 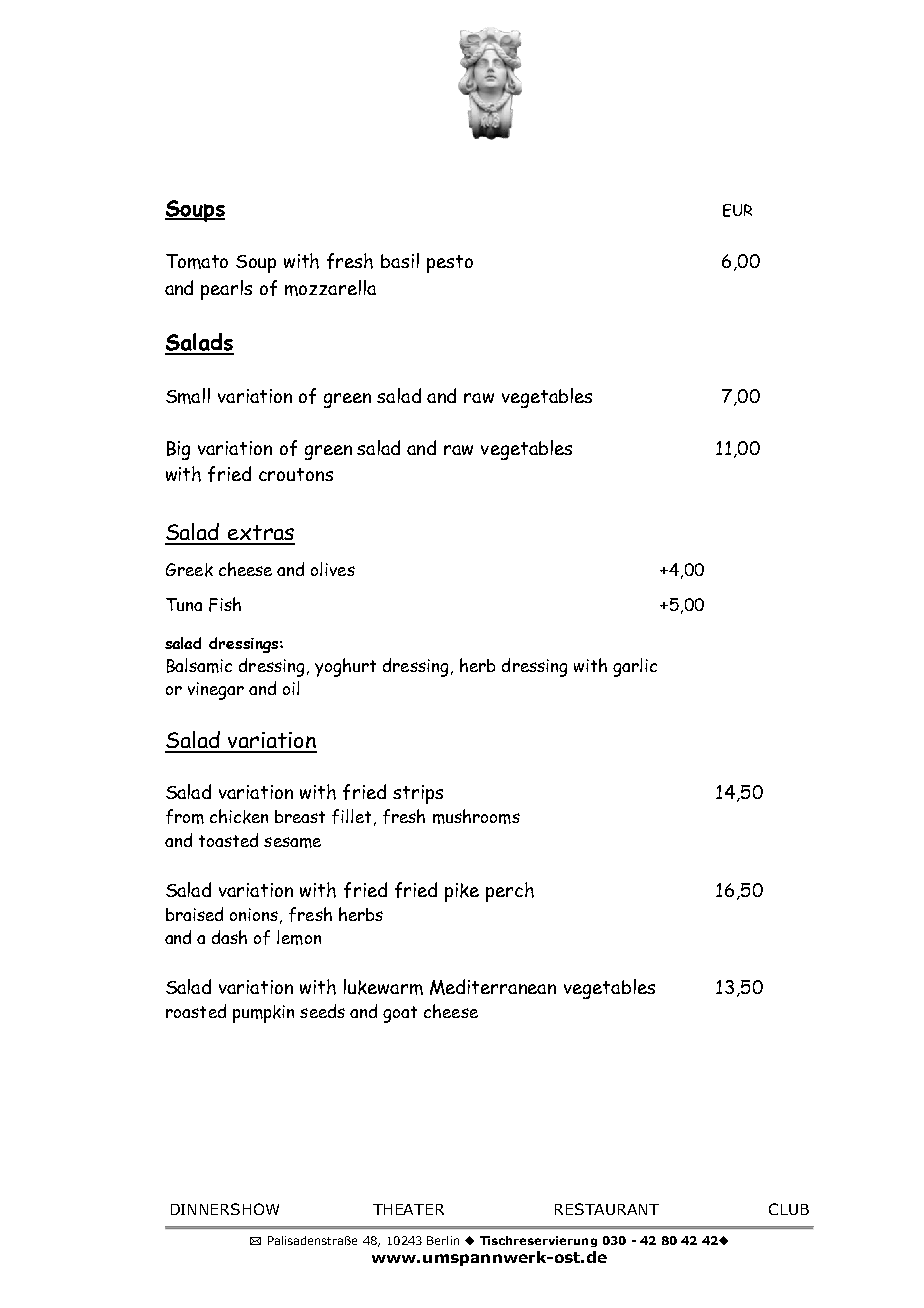 I want to click on extras, so click(x=260, y=534).
